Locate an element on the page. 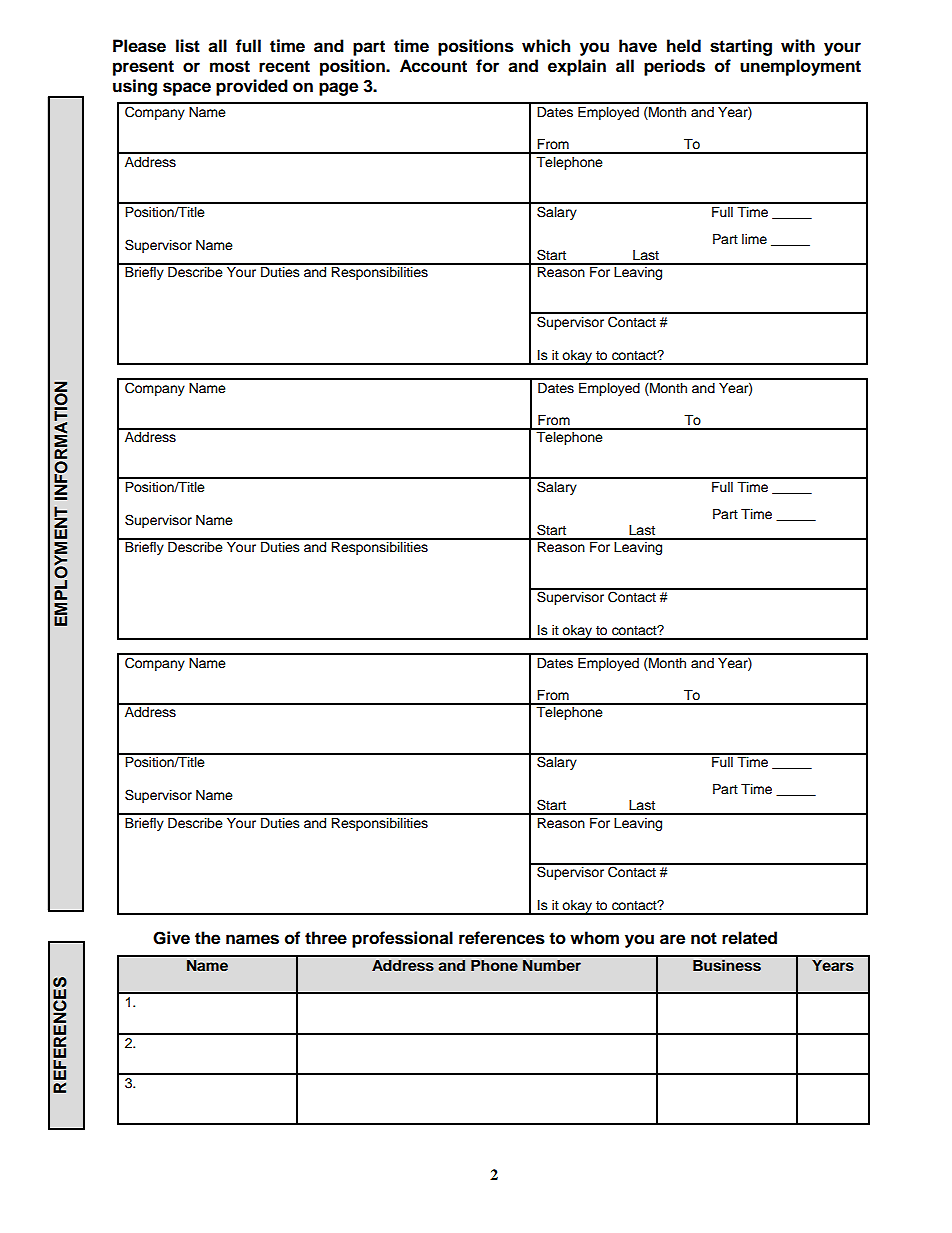 This image has height=1233, width=952. most is located at coordinates (230, 66).
